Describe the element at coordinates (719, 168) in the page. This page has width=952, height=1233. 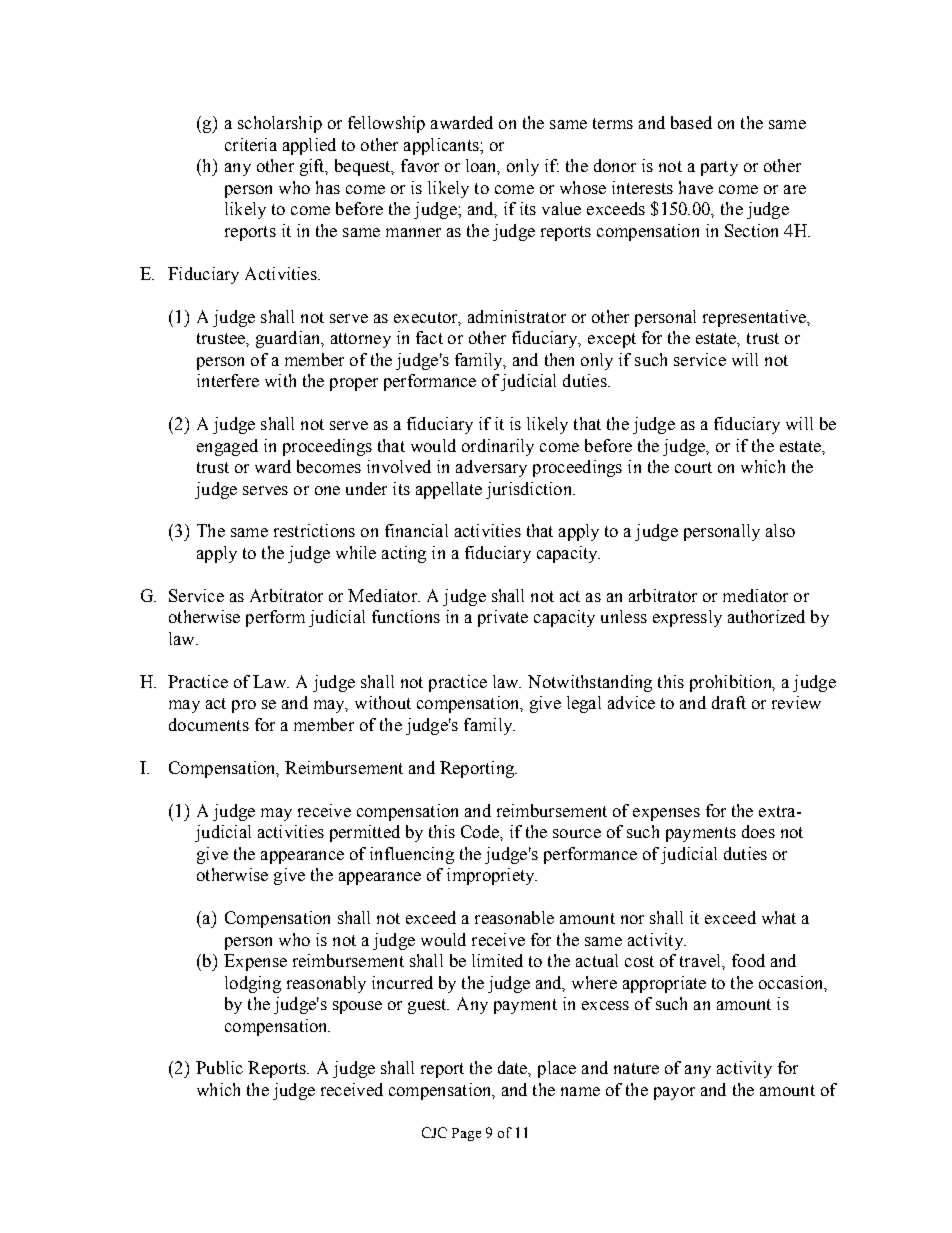
I see `party` at that location.
